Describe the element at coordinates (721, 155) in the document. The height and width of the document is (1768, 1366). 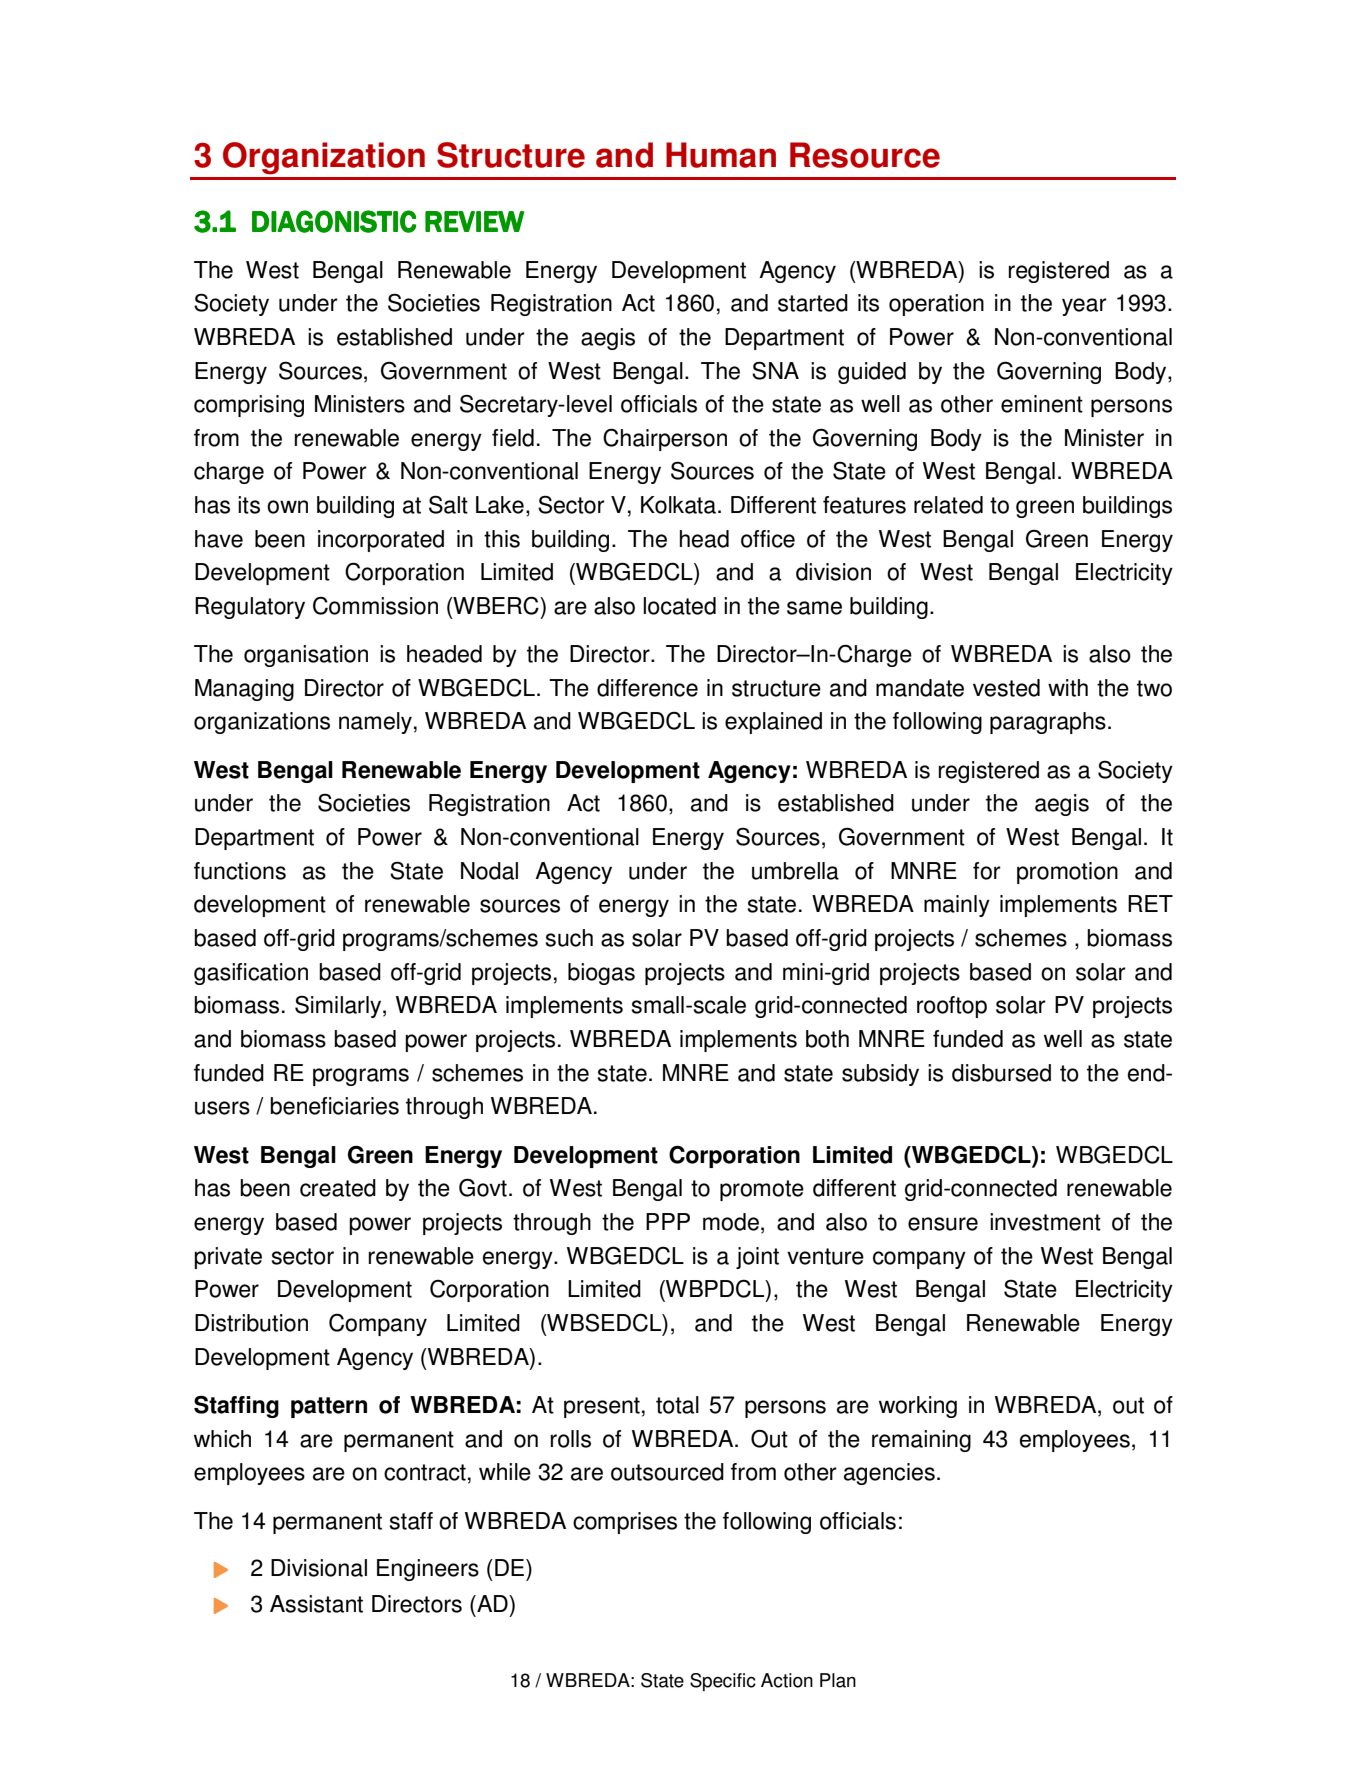
I see `Human` at that location.
